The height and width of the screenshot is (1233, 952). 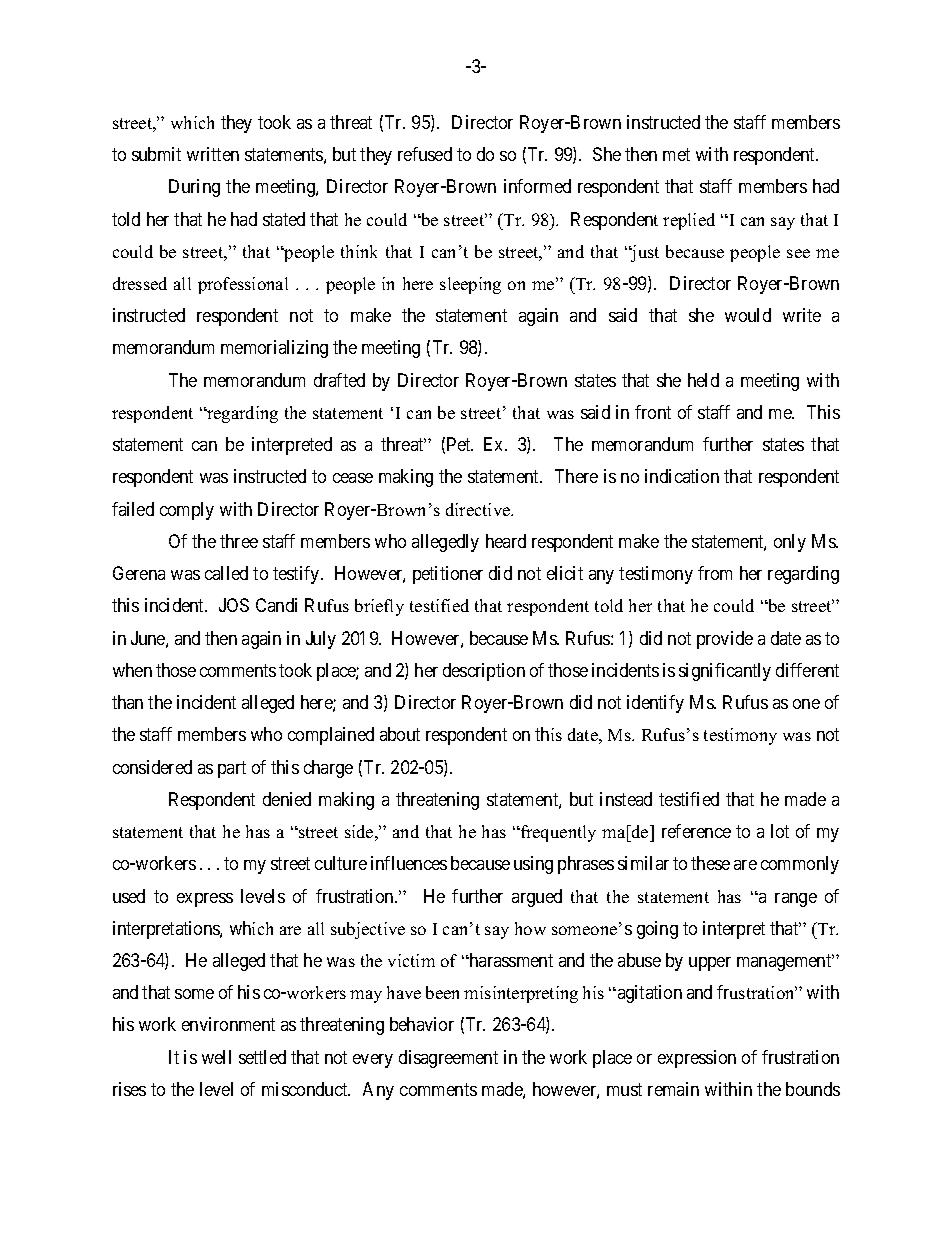 What do you see at coordinates (537, 186) in the screenshot?
I see `informed` at bounding box center [537, 186].
